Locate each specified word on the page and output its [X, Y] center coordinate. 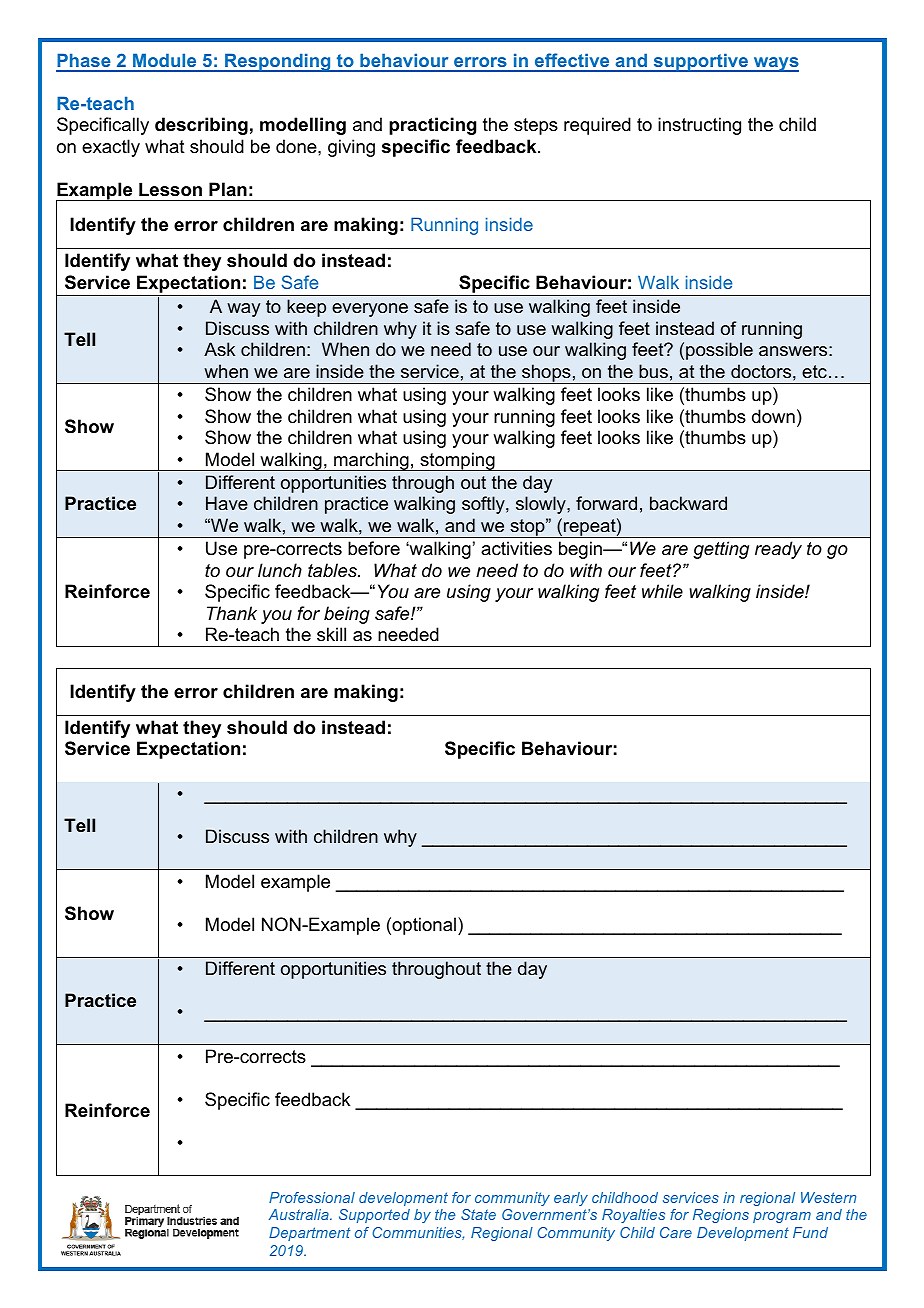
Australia [300, 1214]
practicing [432, 126]
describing [201, 126]
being [347, 615]
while [662, 591]
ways [775, 64]
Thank [232, 613]
